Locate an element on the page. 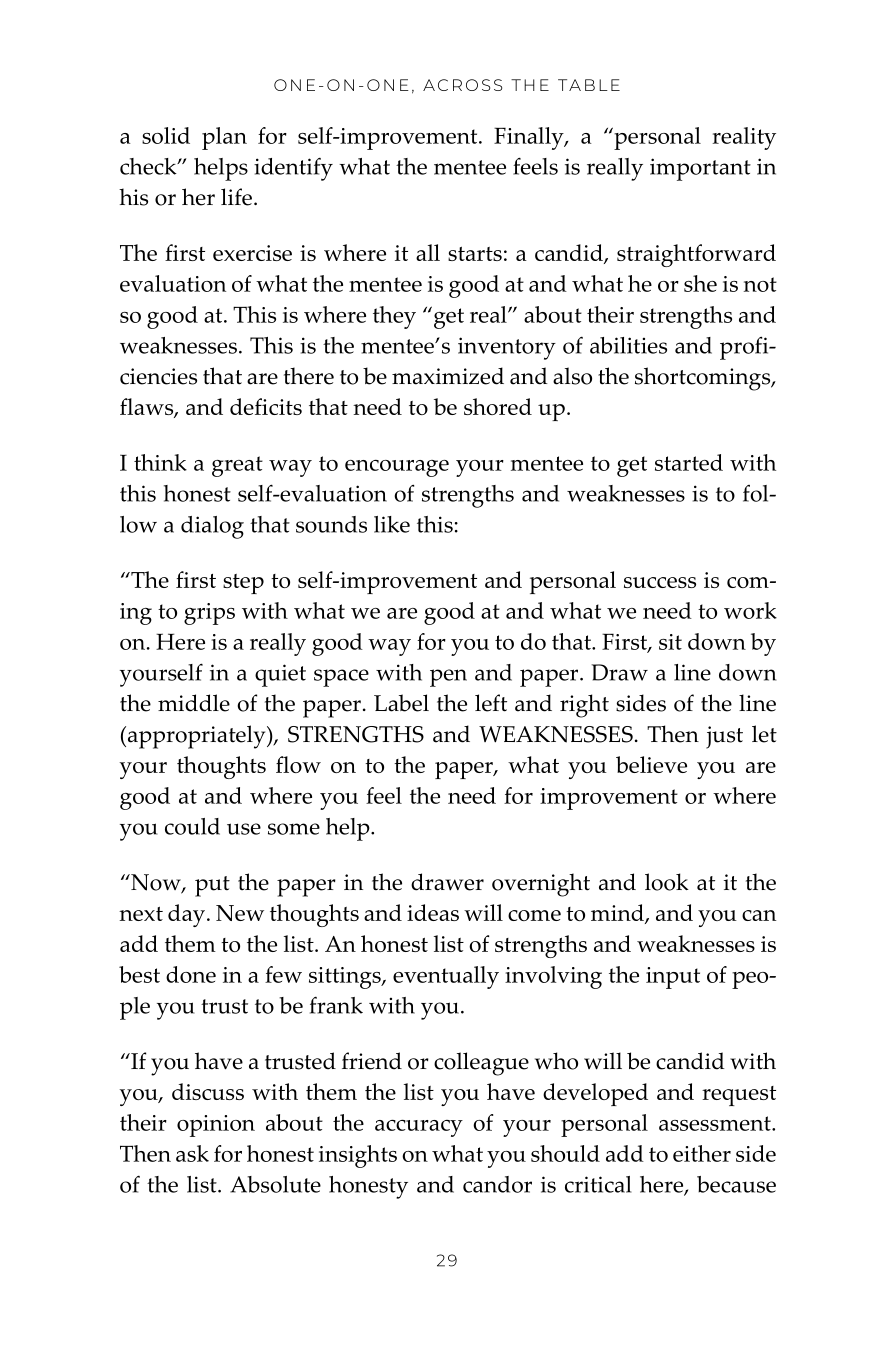 The width and height of the document is (896, 1345). ACROSS is located at coordinates (462, 85).
